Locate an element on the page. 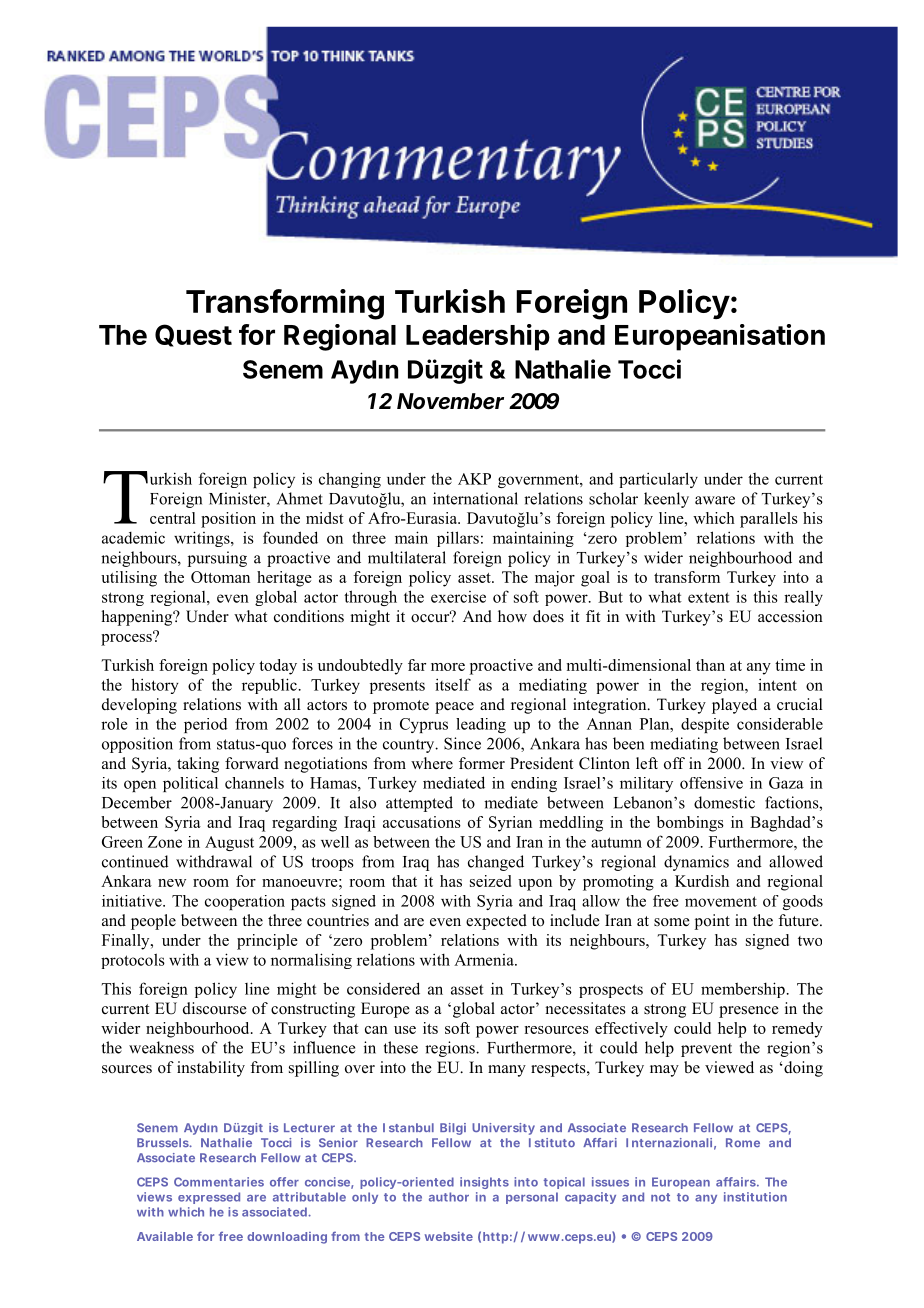  institution is located at coordinates (755, 1197).
